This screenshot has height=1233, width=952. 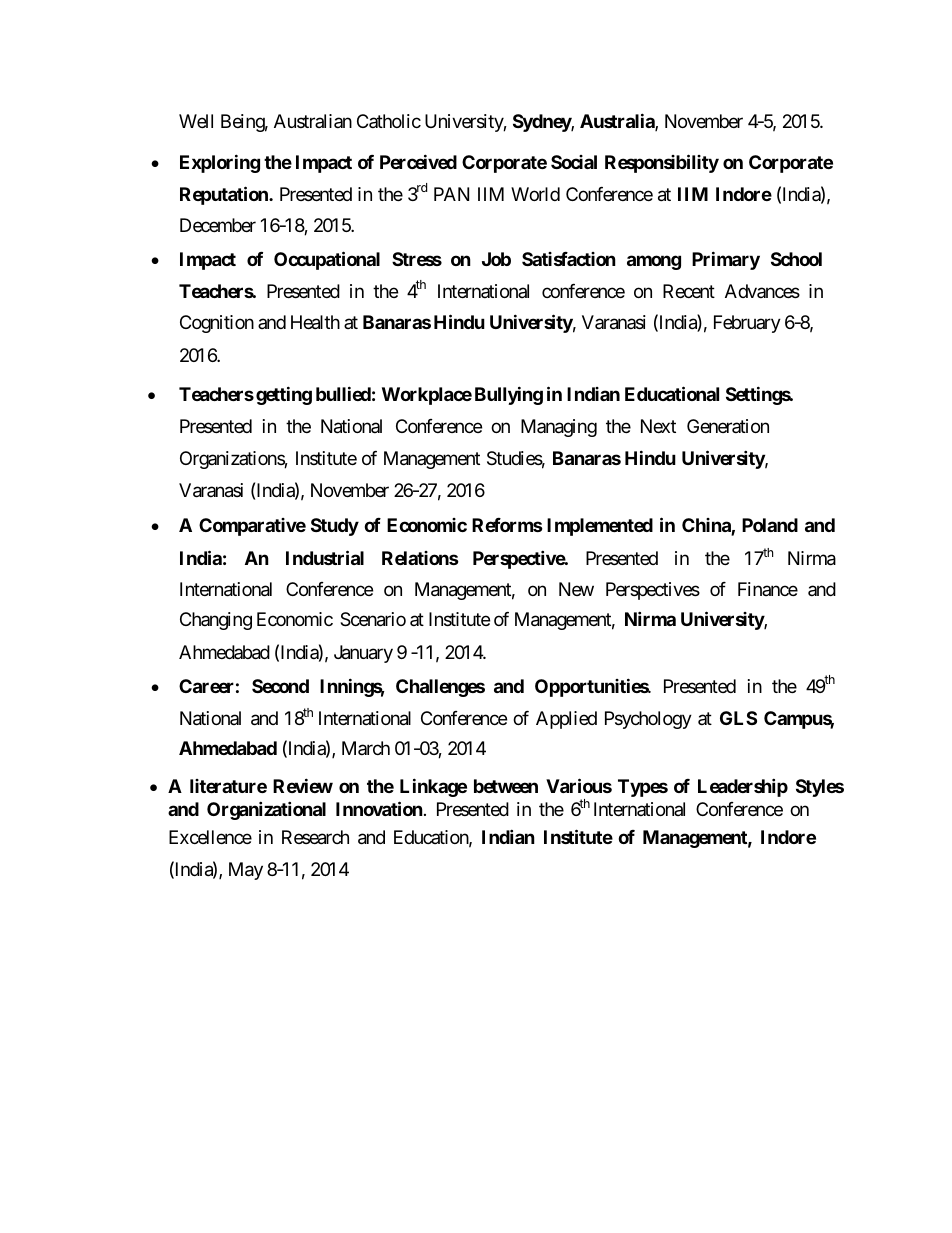 I want to click on Applied, so click(x=566, y=720).
